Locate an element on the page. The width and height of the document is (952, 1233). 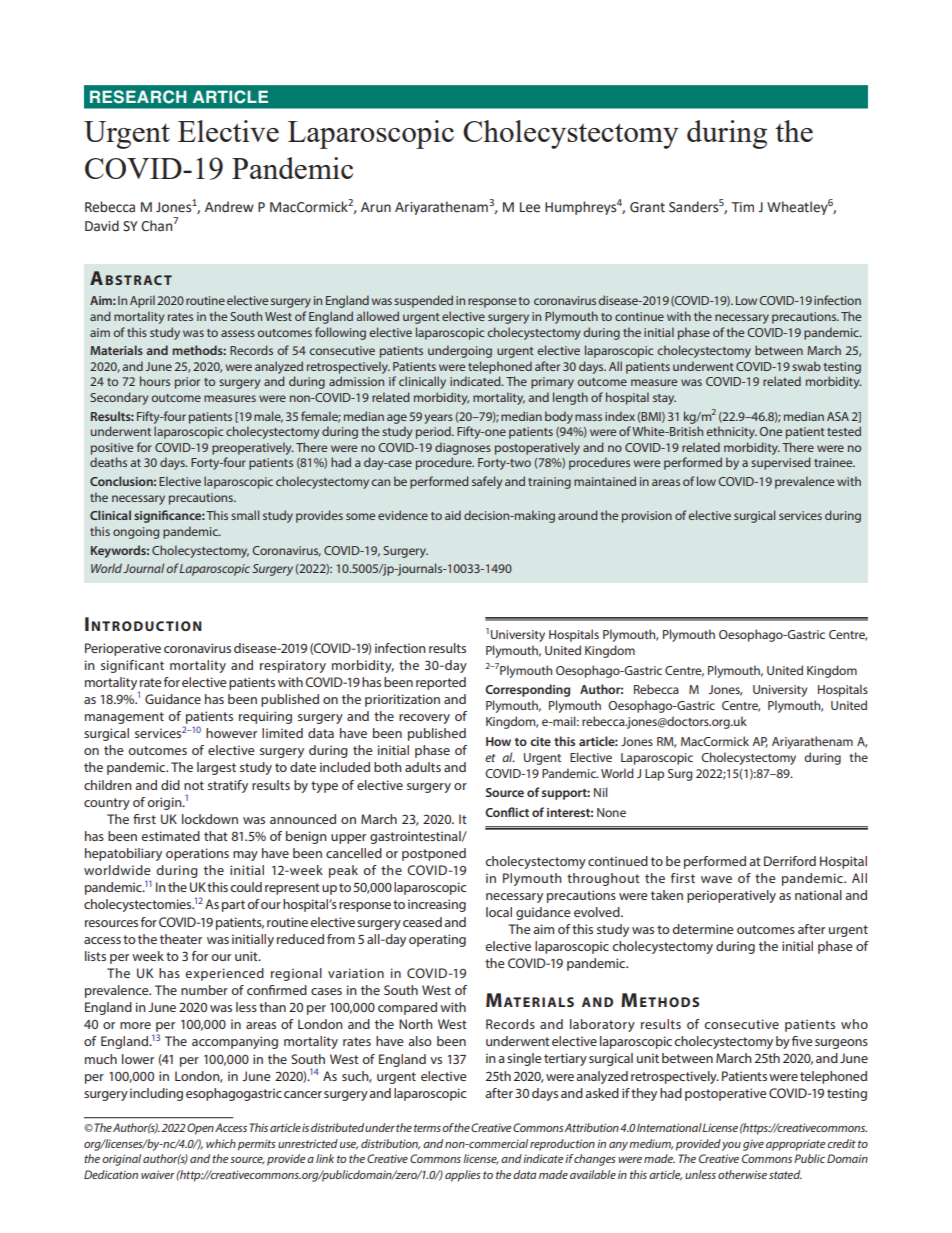
applies is located at coordinates (463, 1176).
